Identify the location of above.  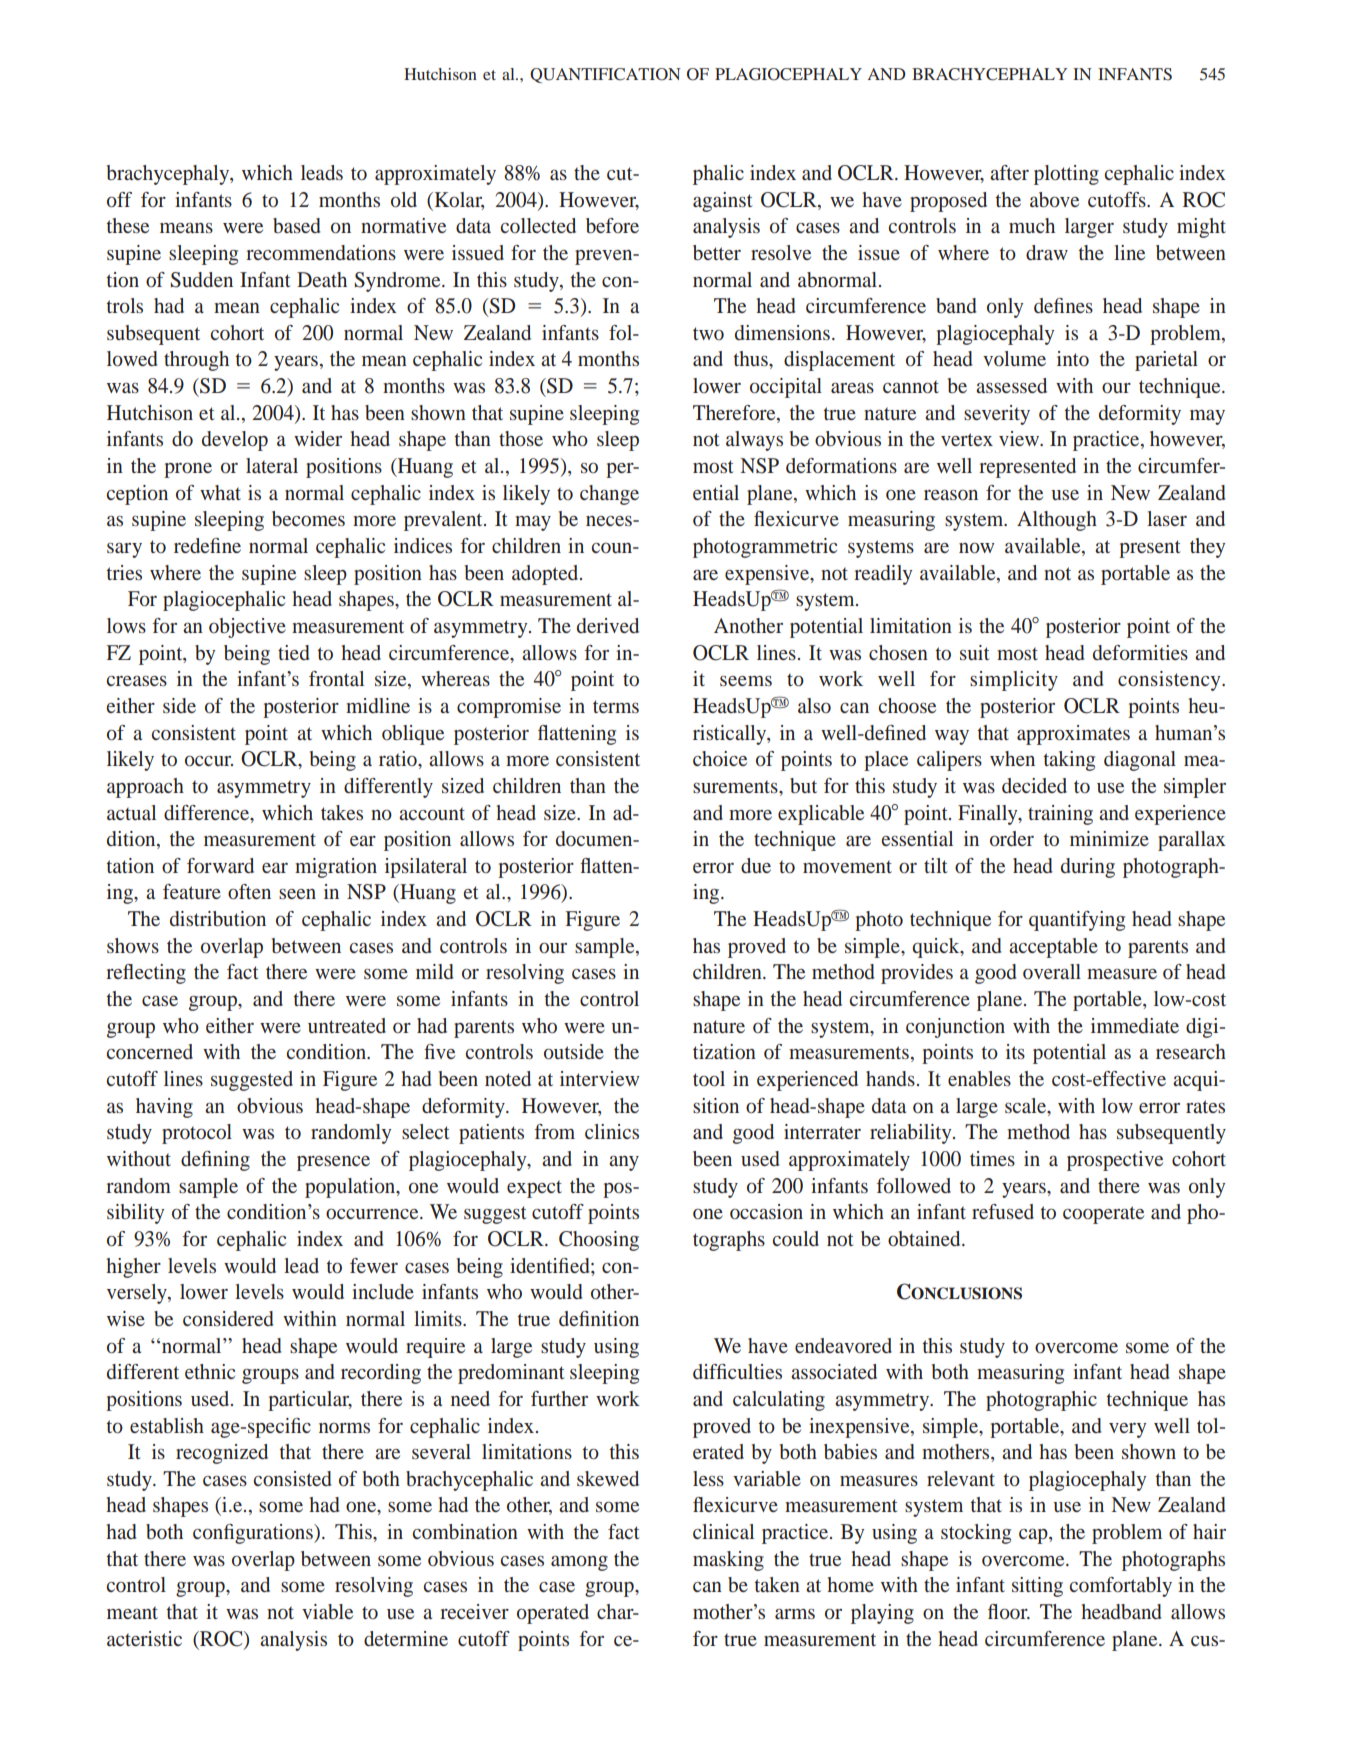
(1054, 199).
